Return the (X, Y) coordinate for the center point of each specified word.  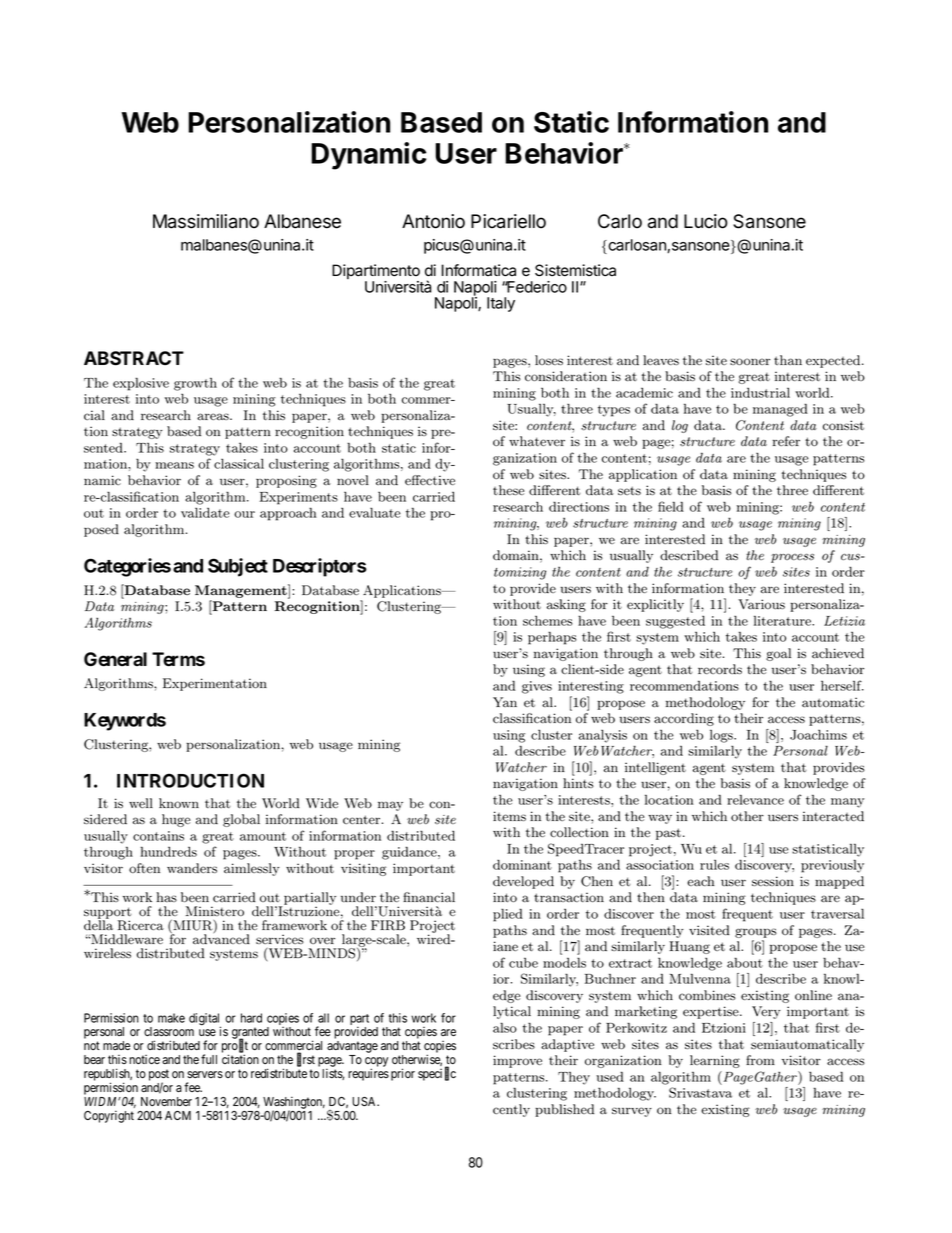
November (166, 1101)
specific (437, 1074)
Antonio (433, 221)
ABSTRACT (134, 358)
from (760, 1060)
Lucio (706, 221)
